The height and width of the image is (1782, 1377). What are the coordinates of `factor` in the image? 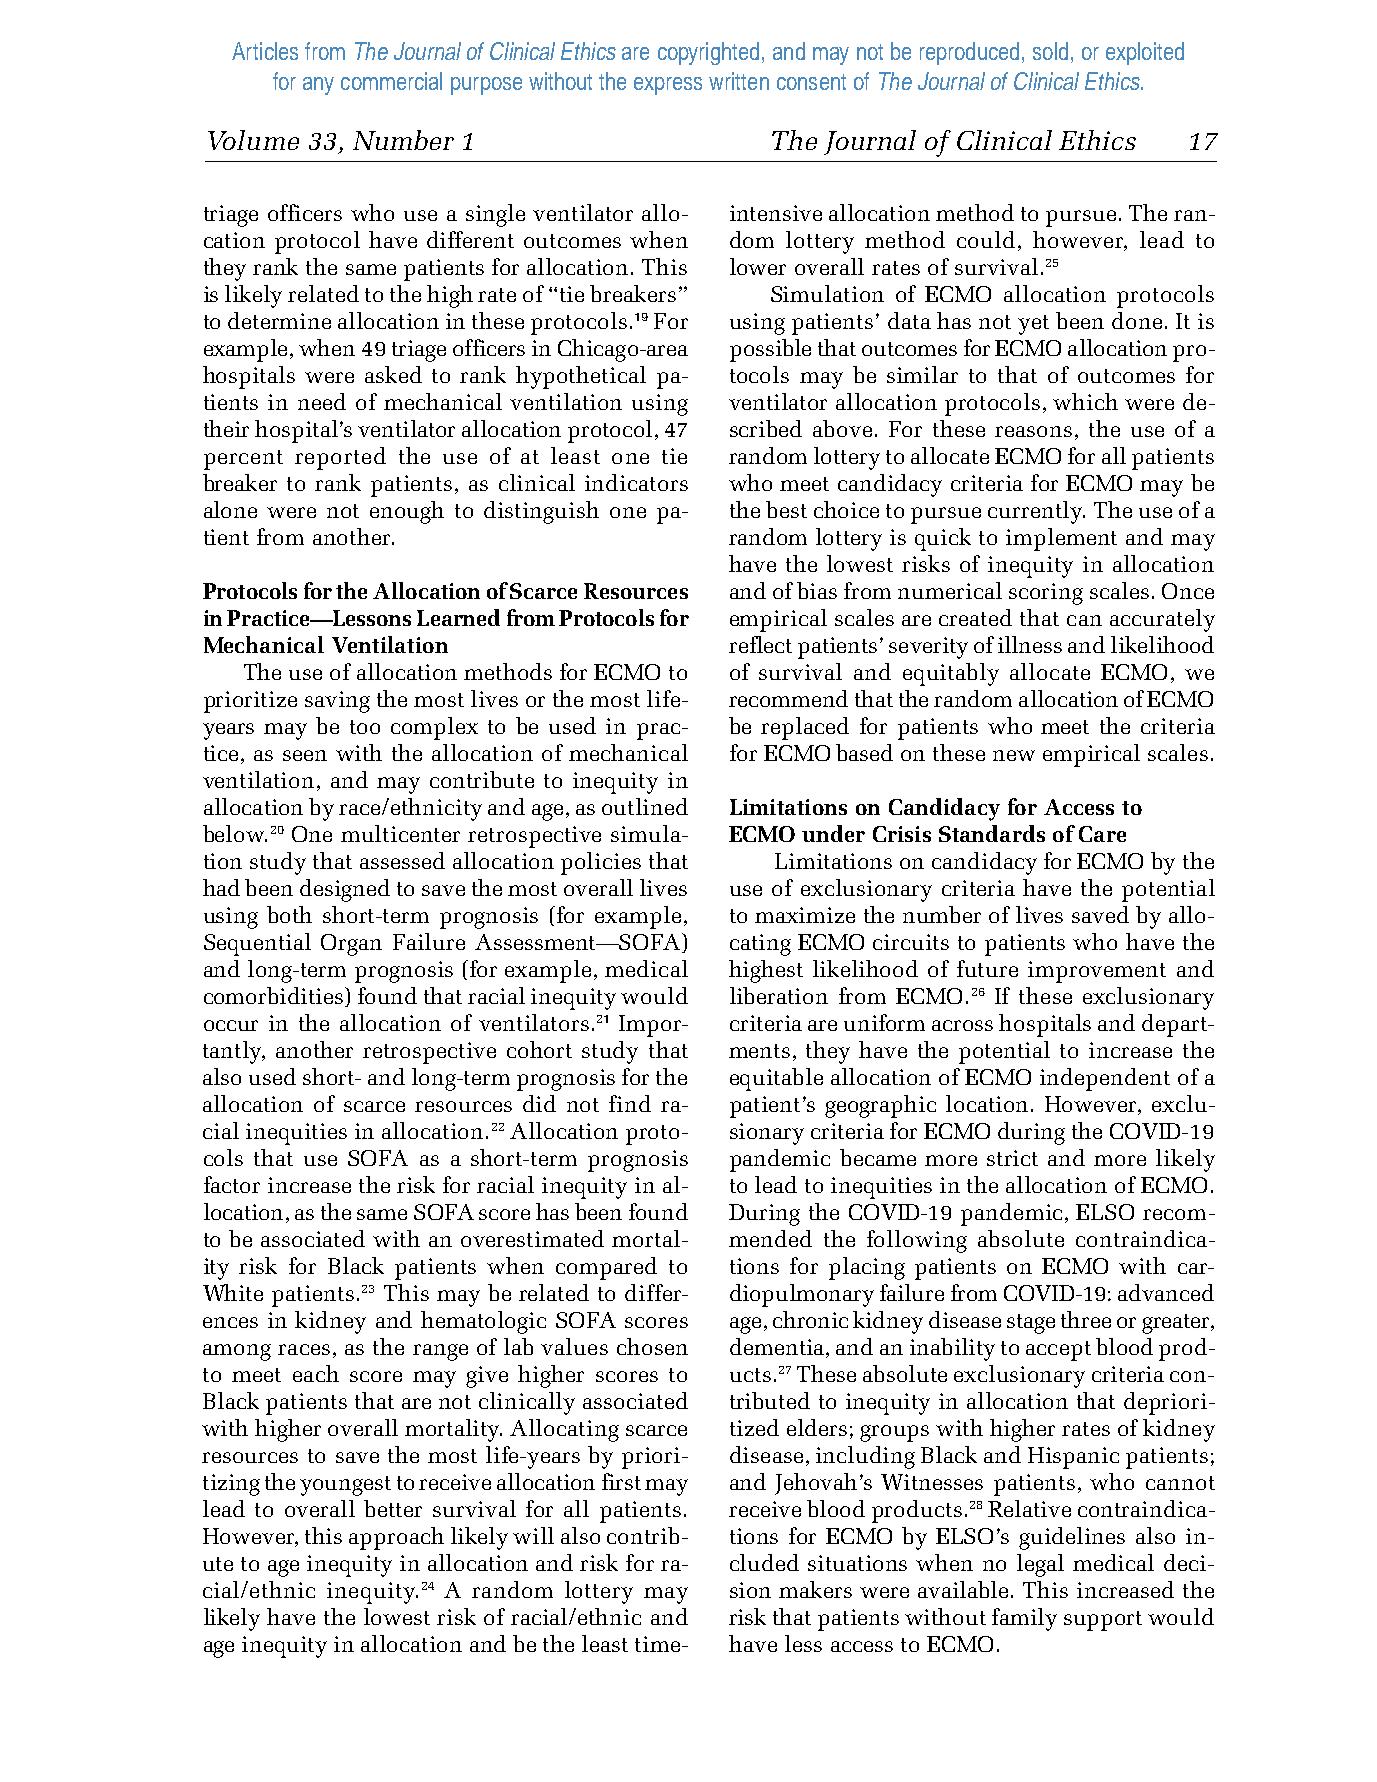 It's located at (232, 1184).
